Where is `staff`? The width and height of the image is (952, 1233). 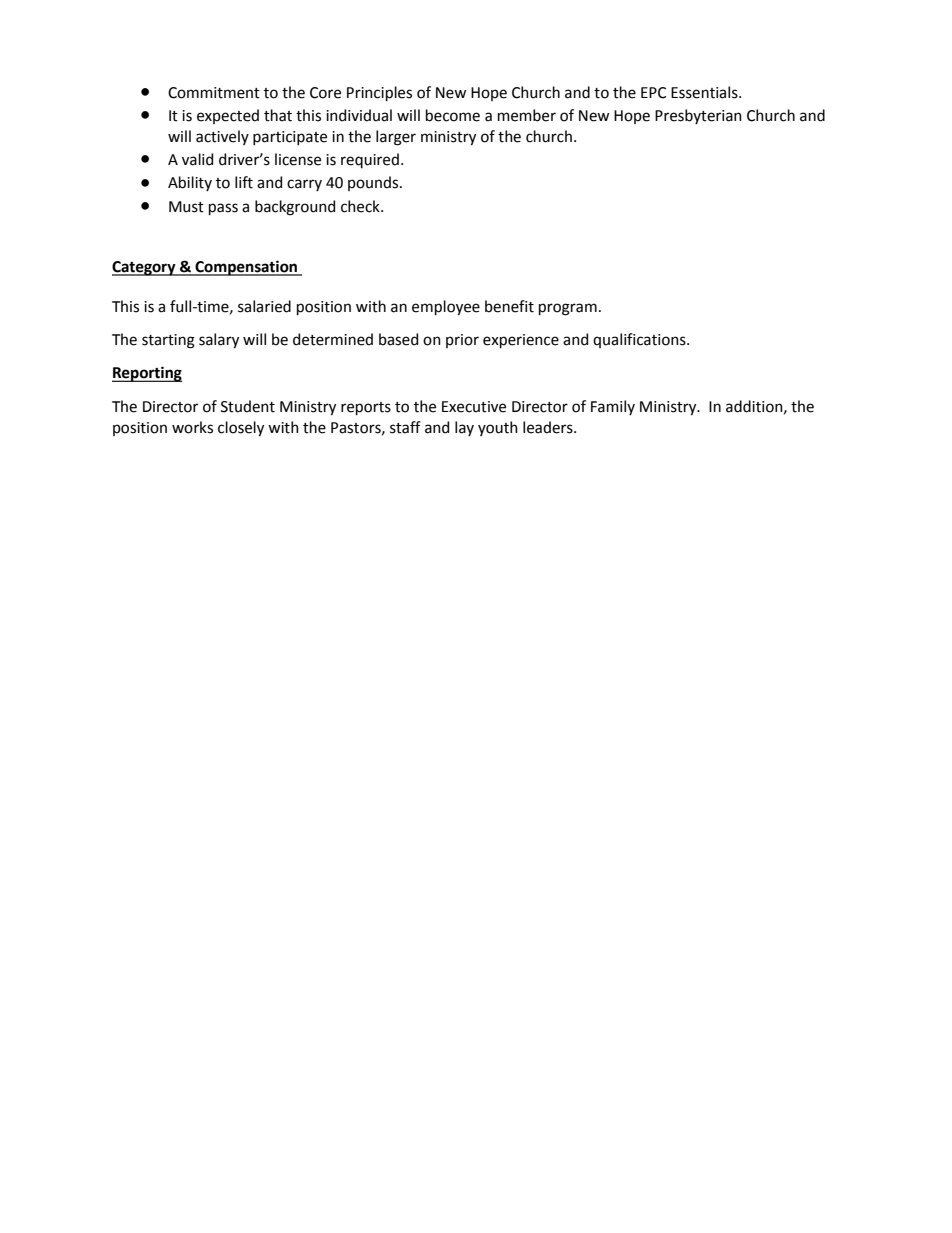 staff is located at coordinates (405, 427).
